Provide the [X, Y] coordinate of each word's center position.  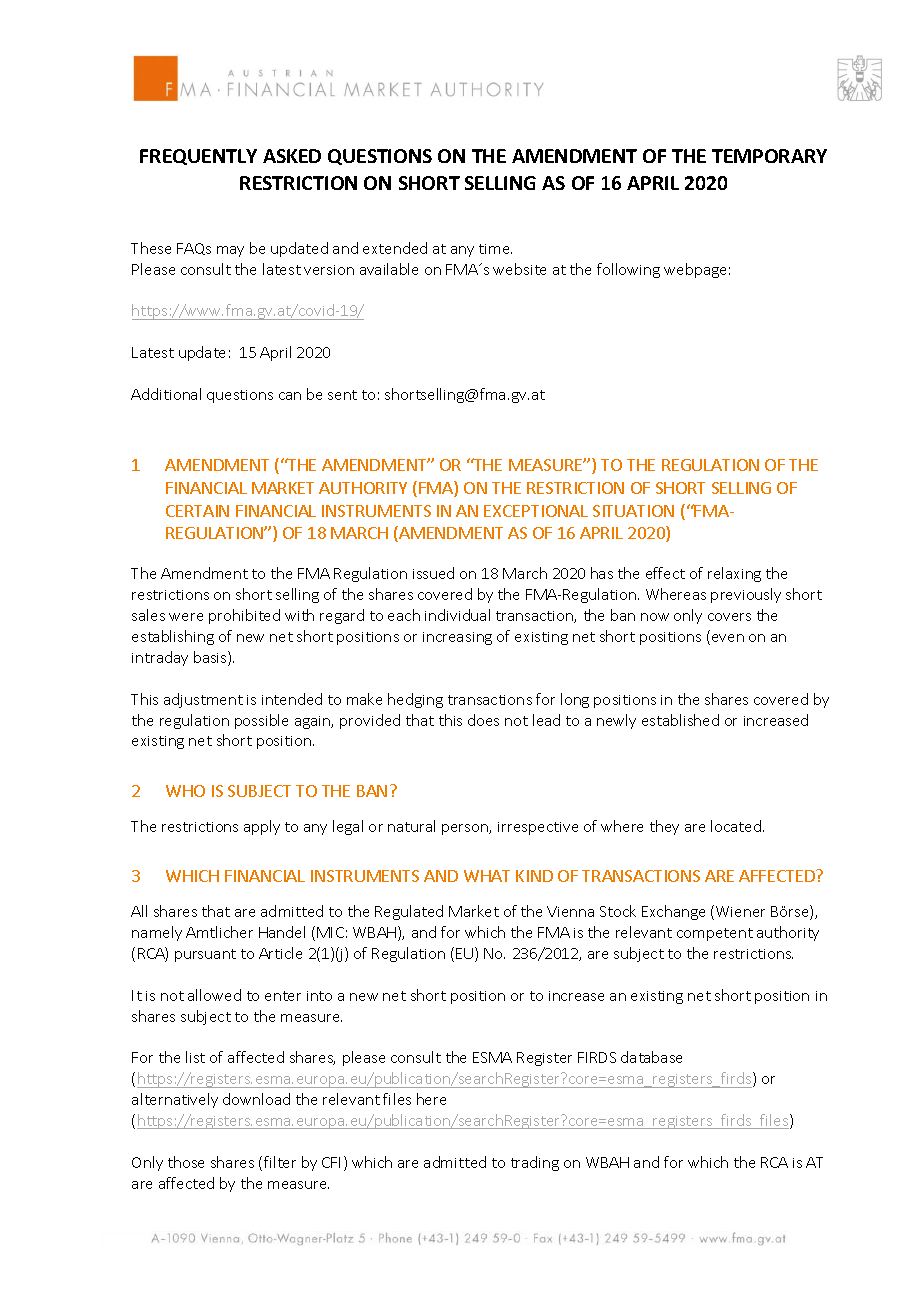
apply [262, 827]
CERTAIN [197, 511]
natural [411, 826]
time [495, 249]
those [186, 1162]
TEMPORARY [769, 156]
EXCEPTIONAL [536, 511]
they [664, 827]
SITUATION [633, 511]
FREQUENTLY [198, 157]
